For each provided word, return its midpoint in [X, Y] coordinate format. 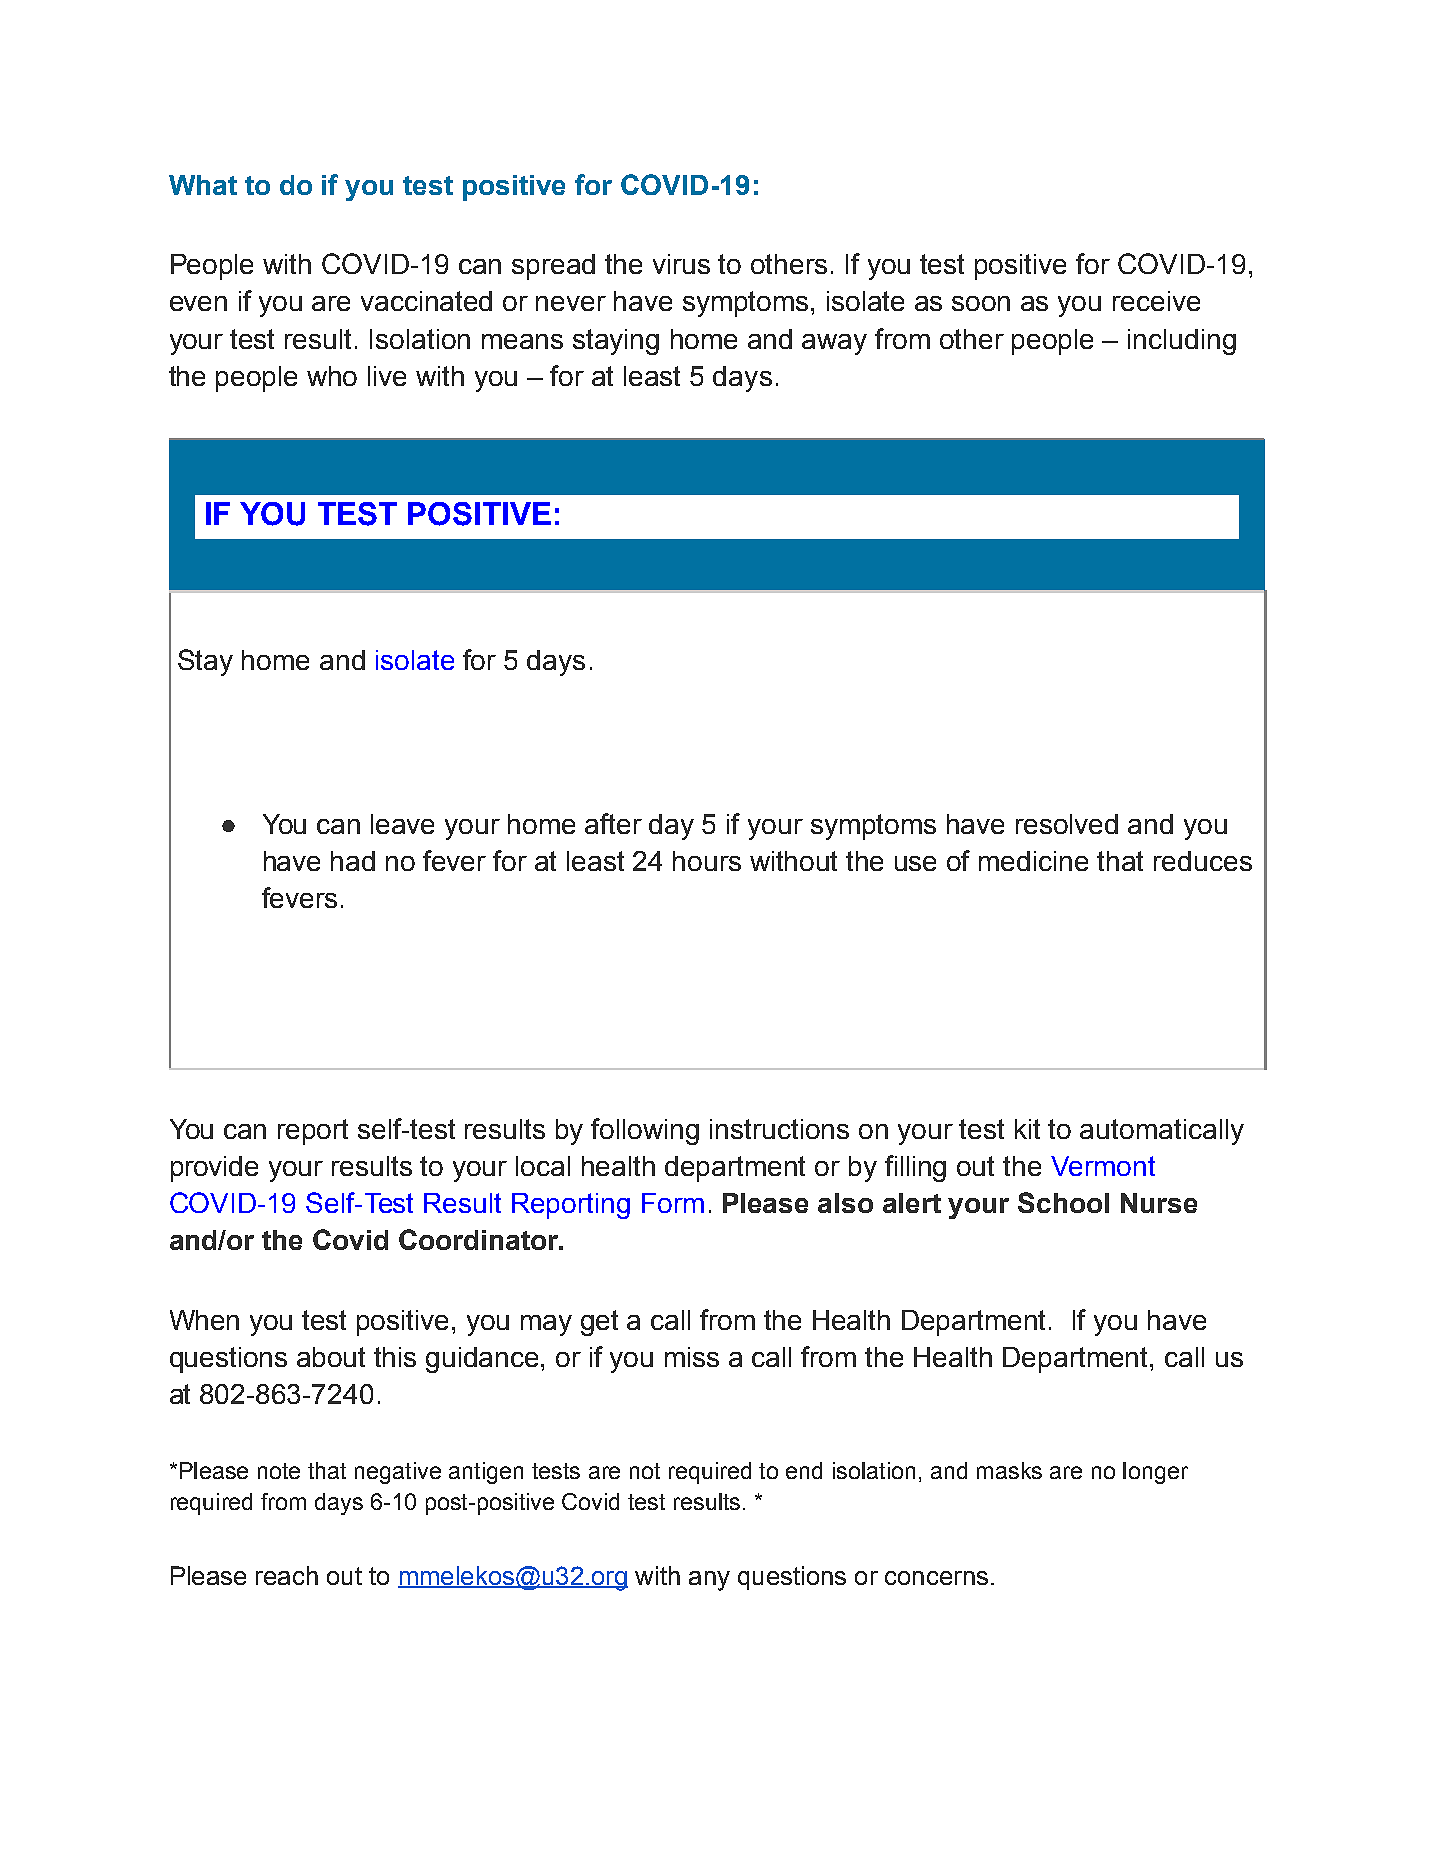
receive [1156, 301]
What [203, 185]
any [709, 1581]
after [613, 823]
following [645, 1131]
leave [402, 824]
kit [1027, 1129]
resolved [1067, 824]
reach [287, 1575]
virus [681, 264]
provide [214, 1169]
